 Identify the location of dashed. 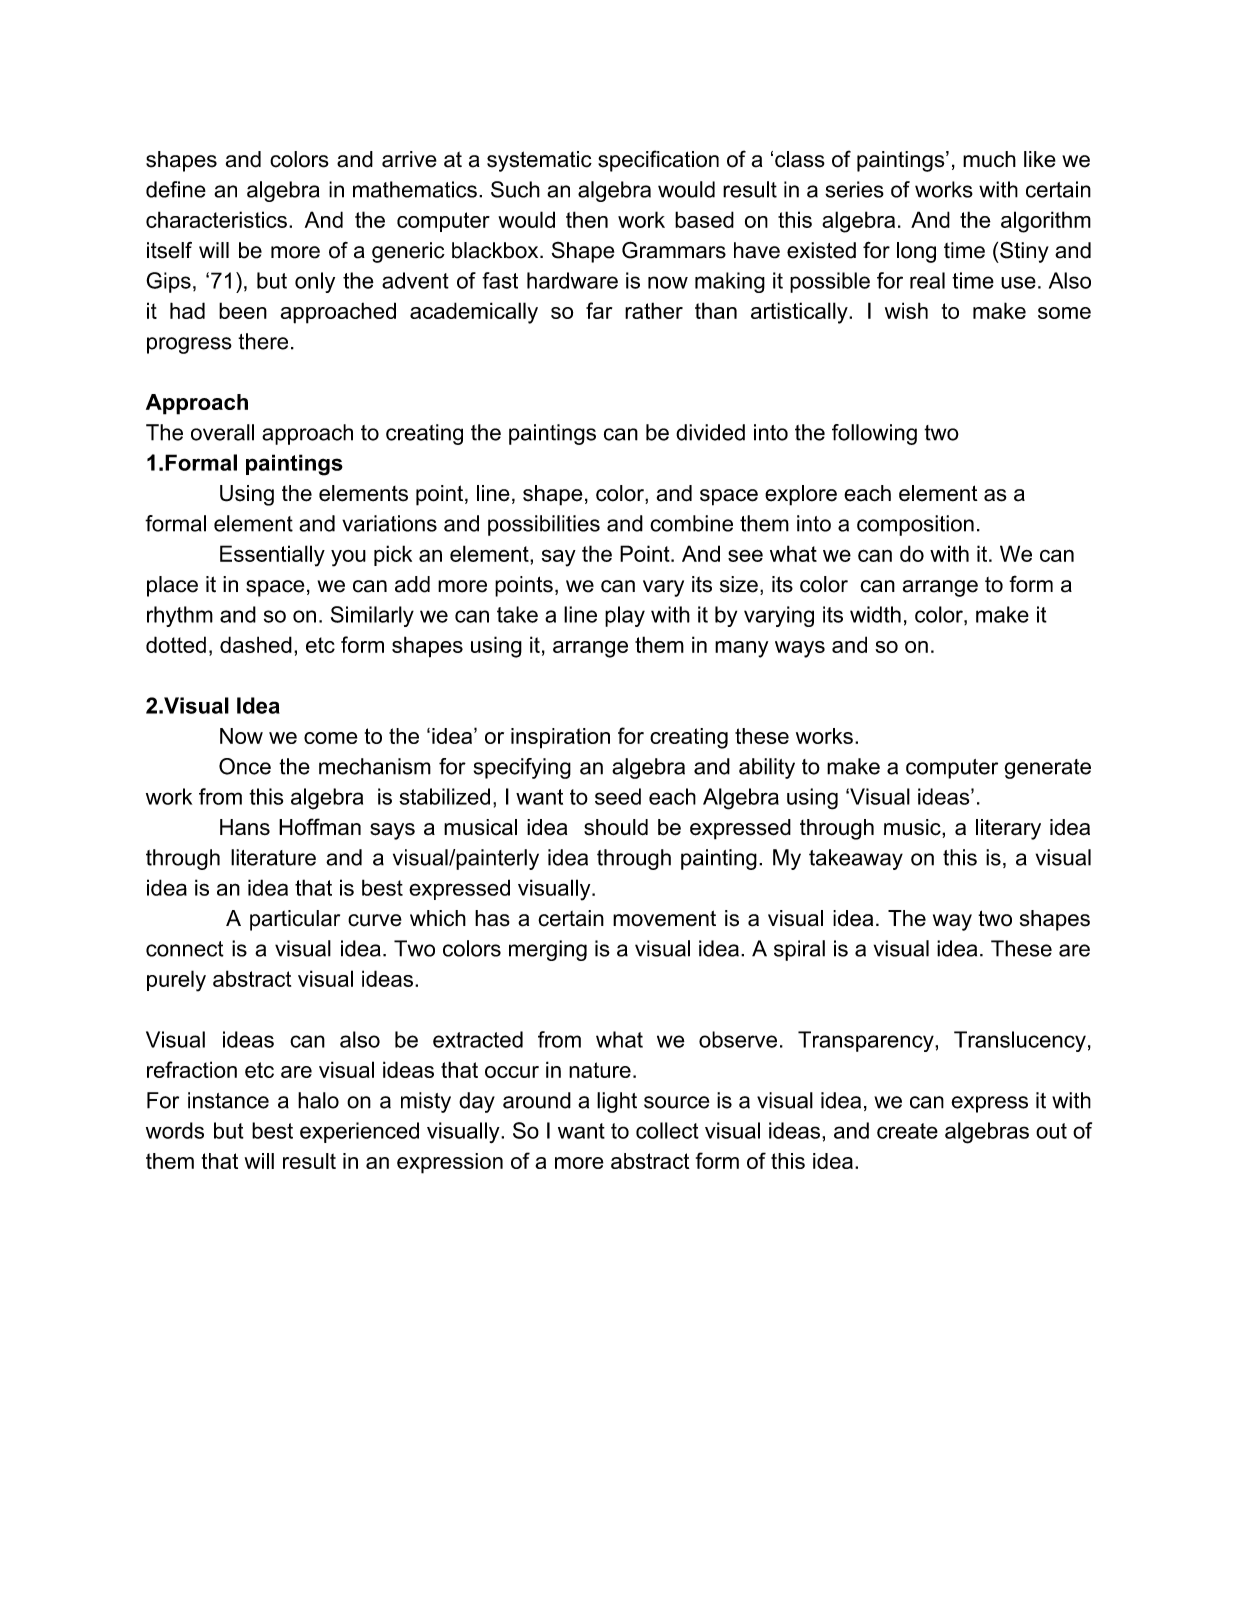
(256, 644).
